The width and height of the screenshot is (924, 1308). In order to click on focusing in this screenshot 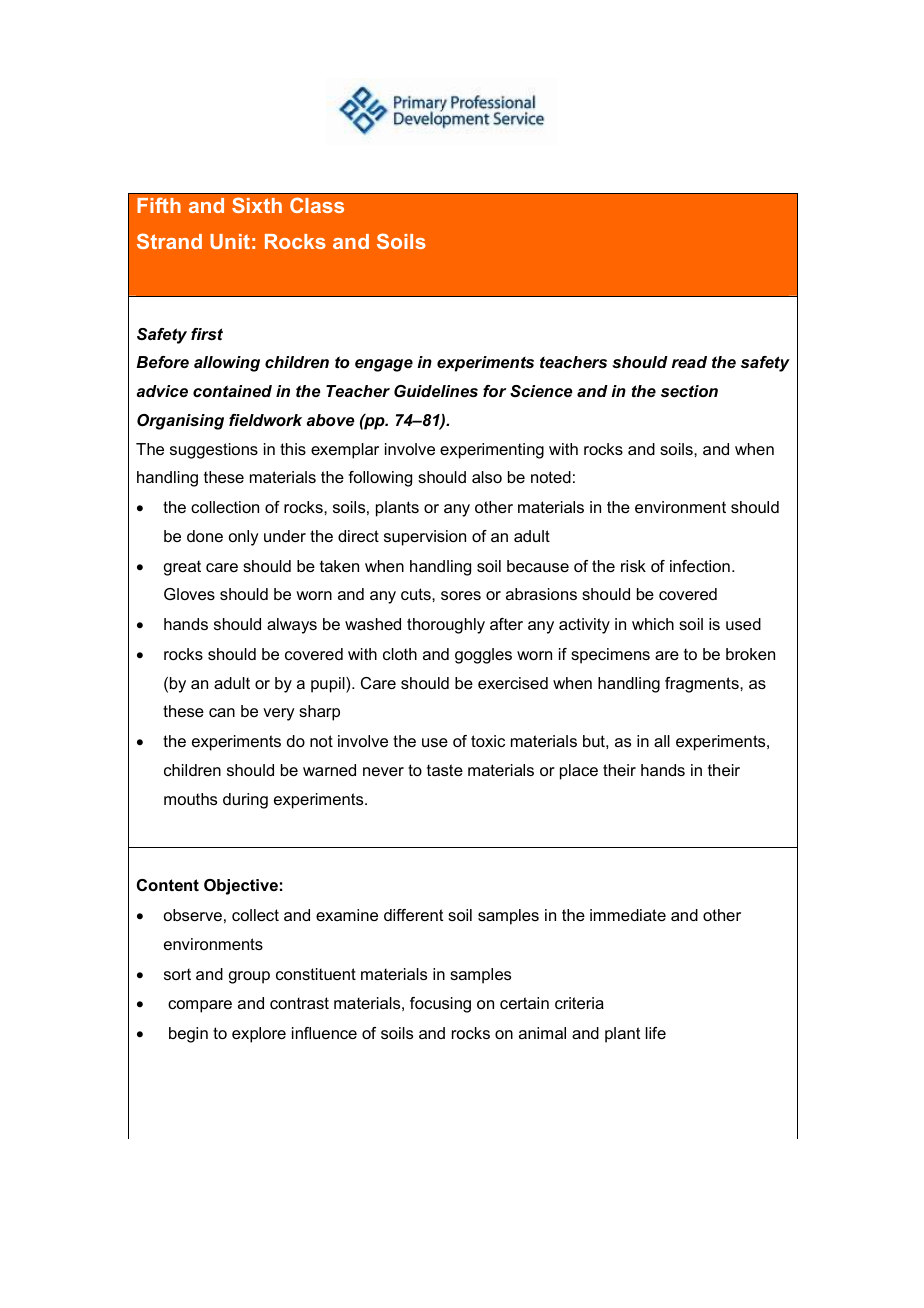, I will do `click(440, 1005)`.
